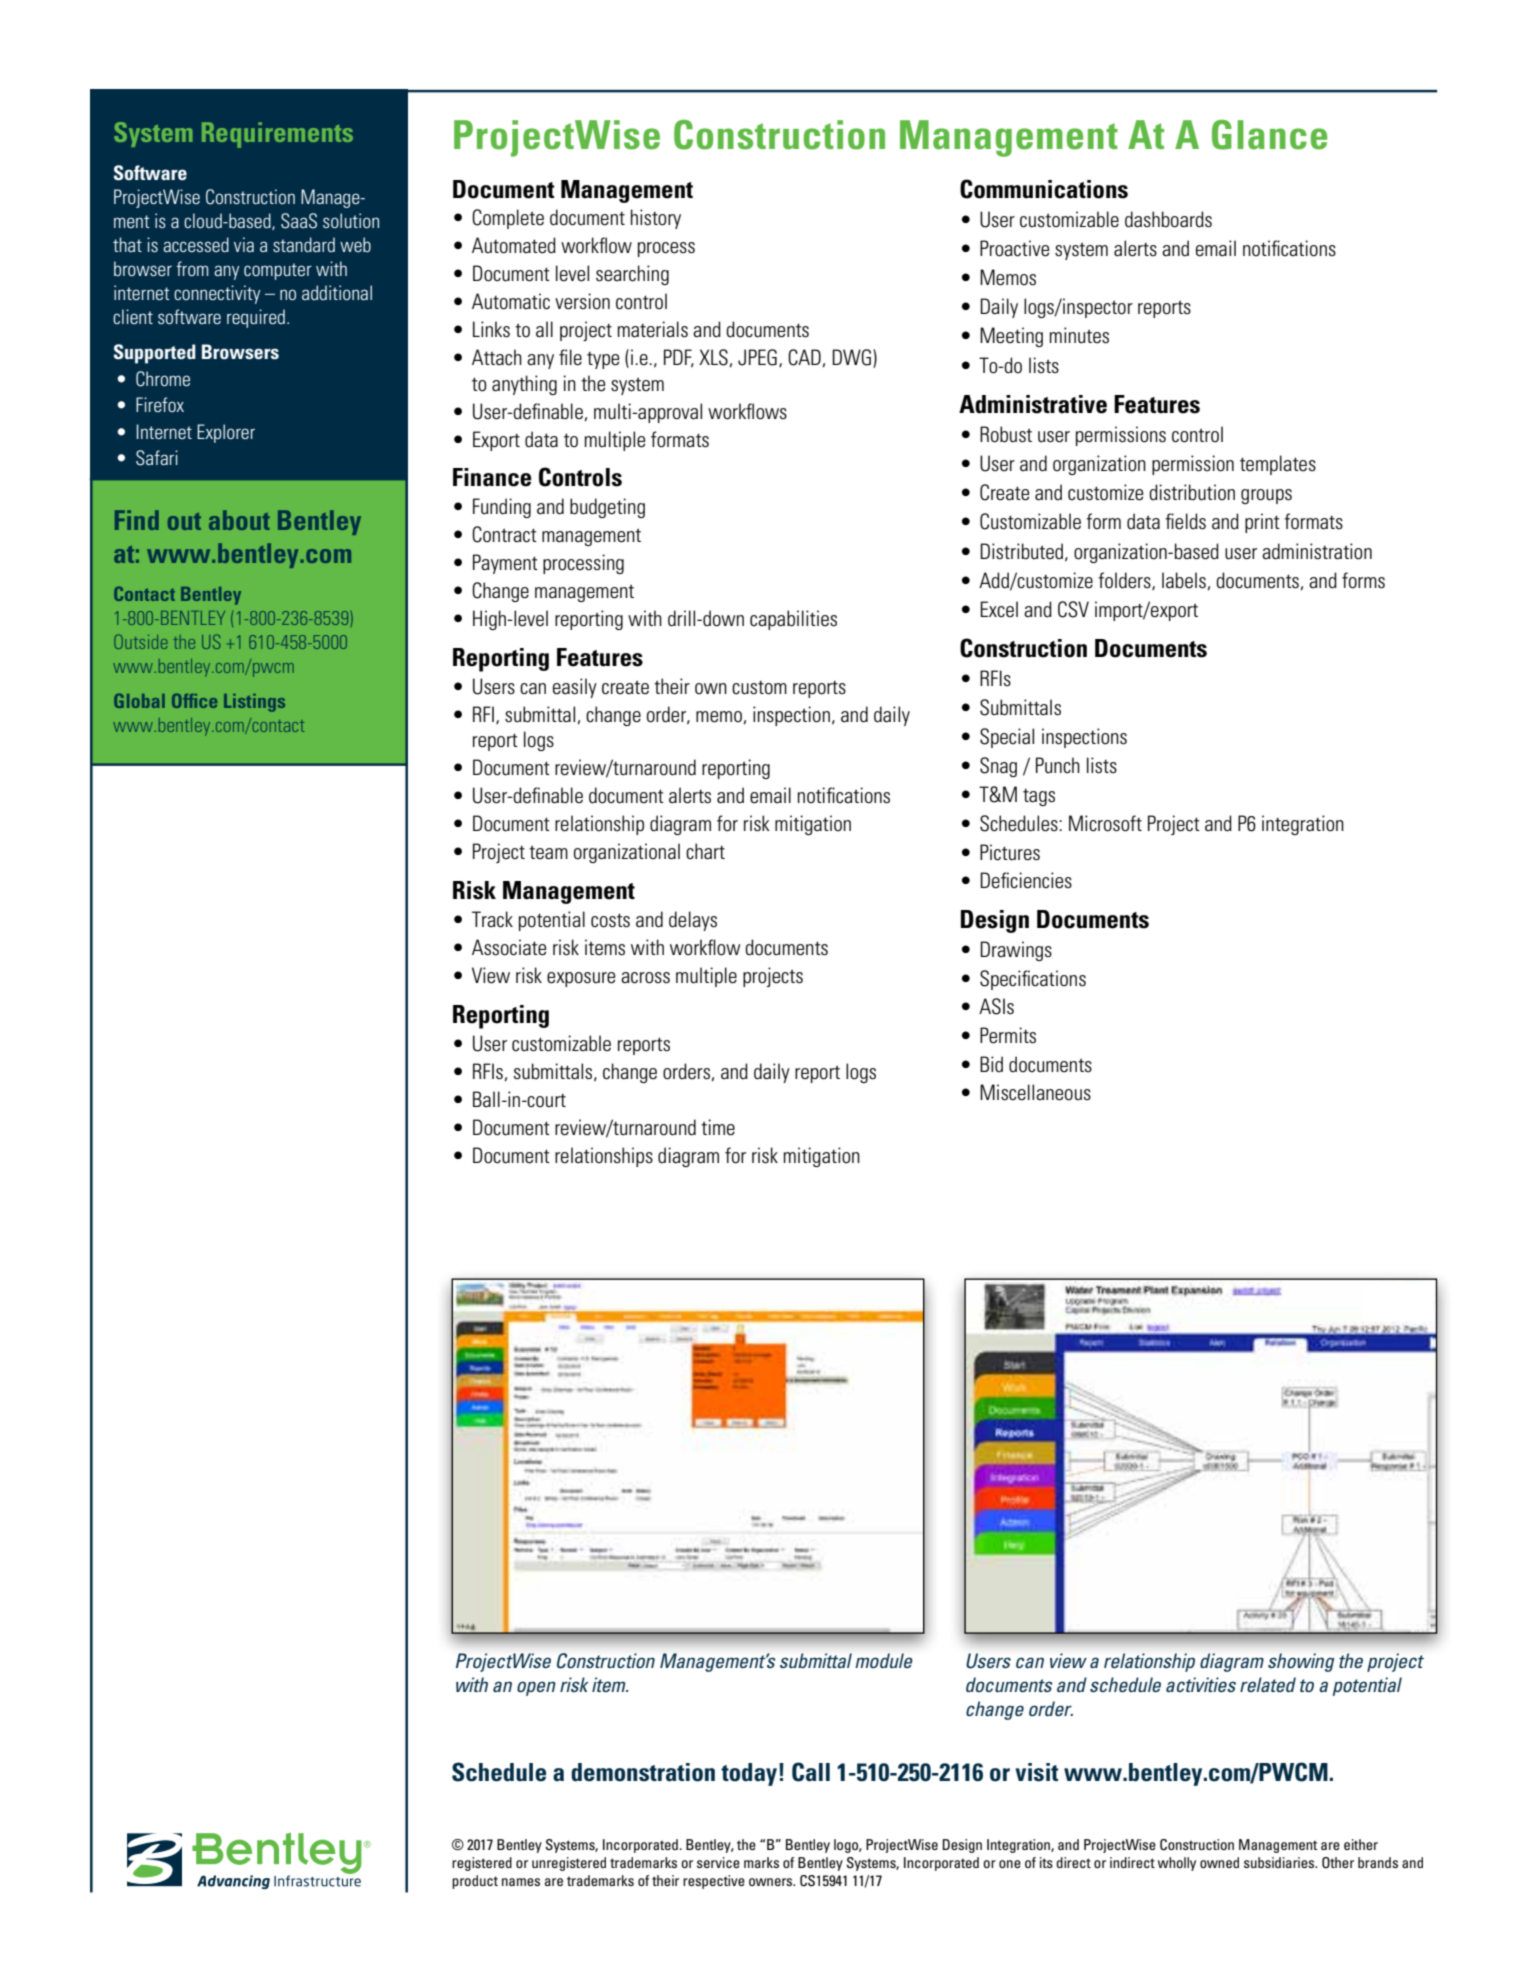 The width and height of the screenshot is (1527, 1976). I want to click on module, so click(883, 1660).
